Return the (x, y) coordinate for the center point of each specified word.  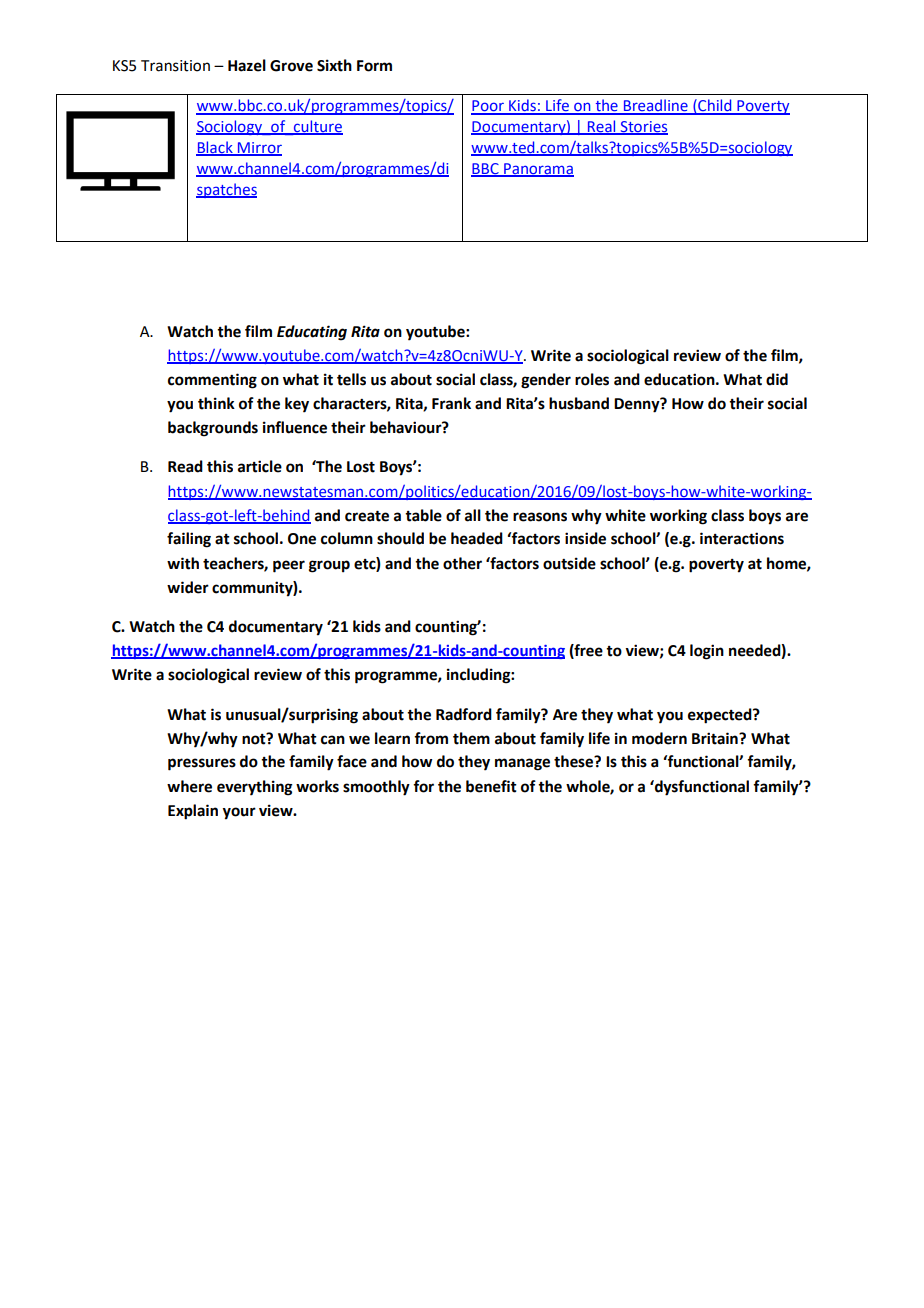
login (707, 652)
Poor (488, 107)
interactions (742, 538)
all (473, 515)
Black (215, 148)
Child (715, 106)
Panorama (538, 169)
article (260, 466)
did (777, 379)
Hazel (247, 65)
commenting (212, 381)
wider (188, 587)
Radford (464, 714)
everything (255, 788)
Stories (643, 128)
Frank (451, 403)
